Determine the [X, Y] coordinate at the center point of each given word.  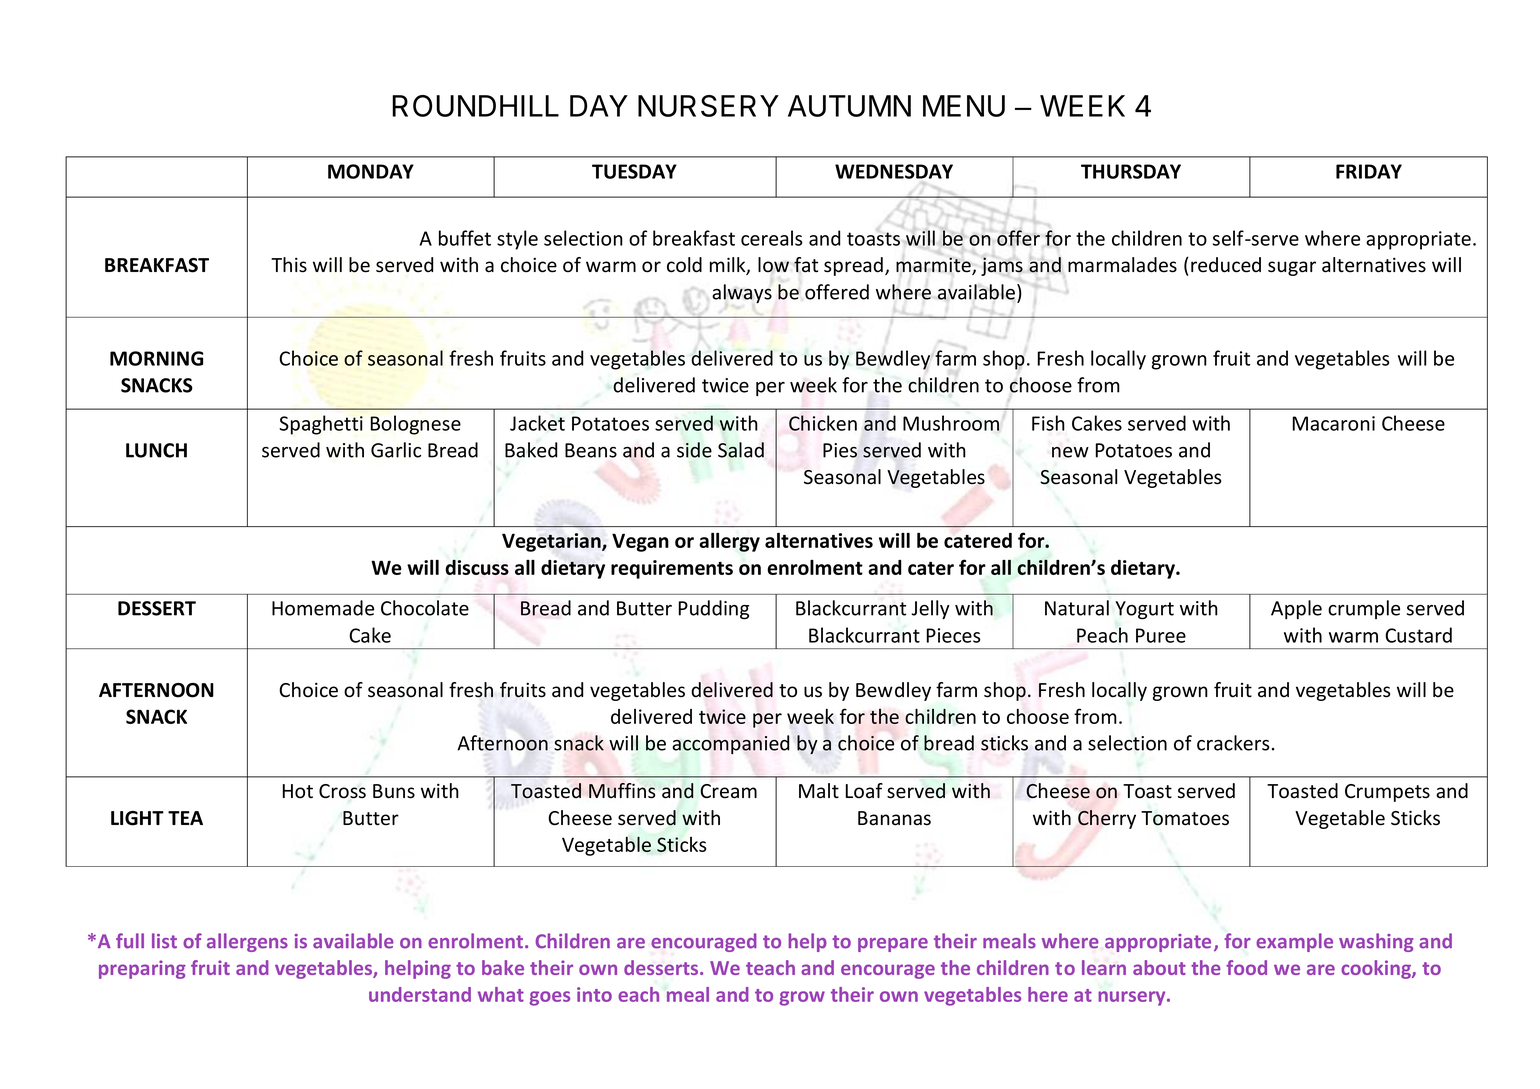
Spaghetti [321, 425]
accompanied [730, 744]
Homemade [323, 608]
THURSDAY [1131, 171]
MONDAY [371, 171]
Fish [1048, 423]
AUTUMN [849, 106]
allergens [247, 942]
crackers [1233, 743]
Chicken [823, 423]
